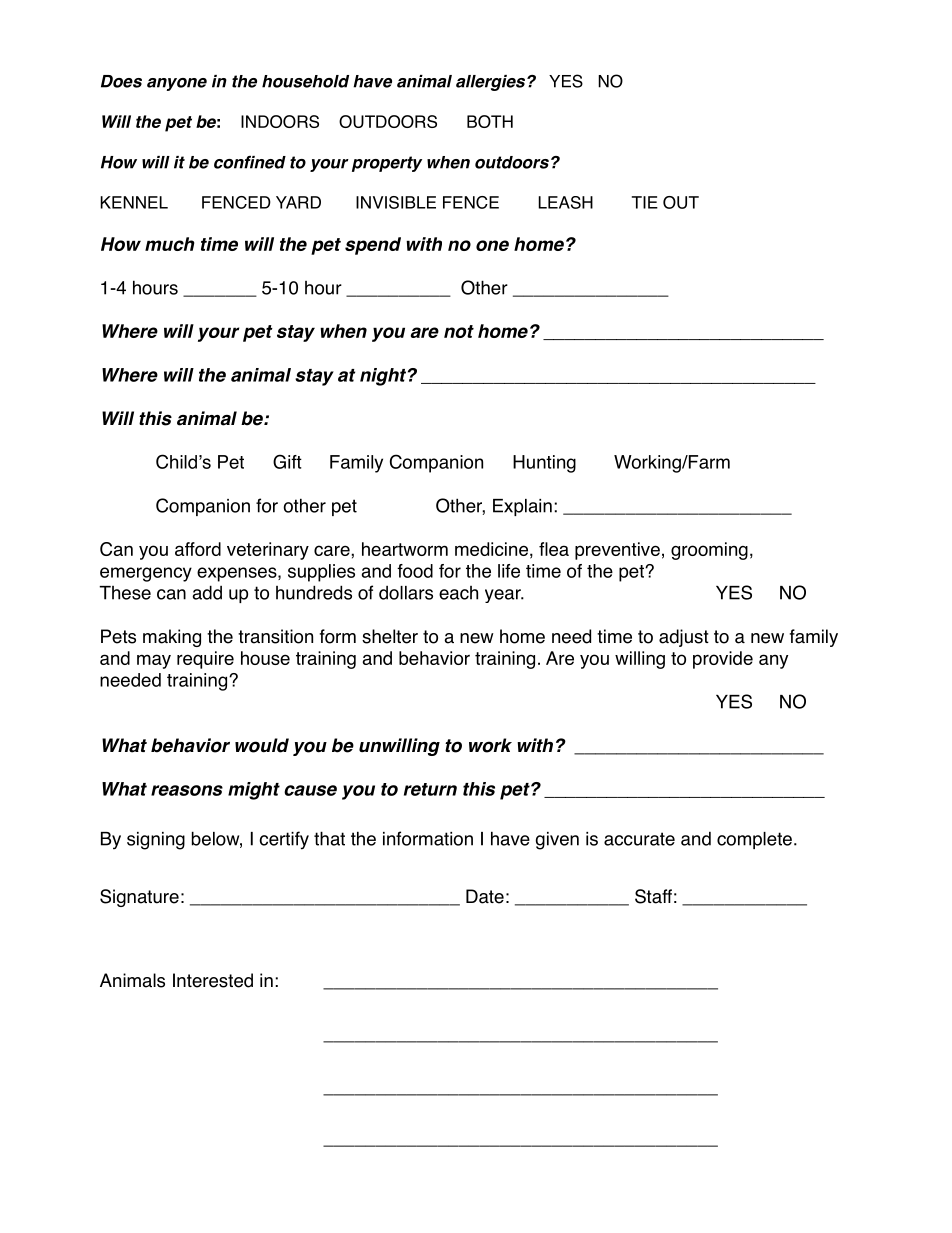 This image has width=952, height=1233. Describe the element at coordinates (459, 331) in the image. I see `not` at that location.
